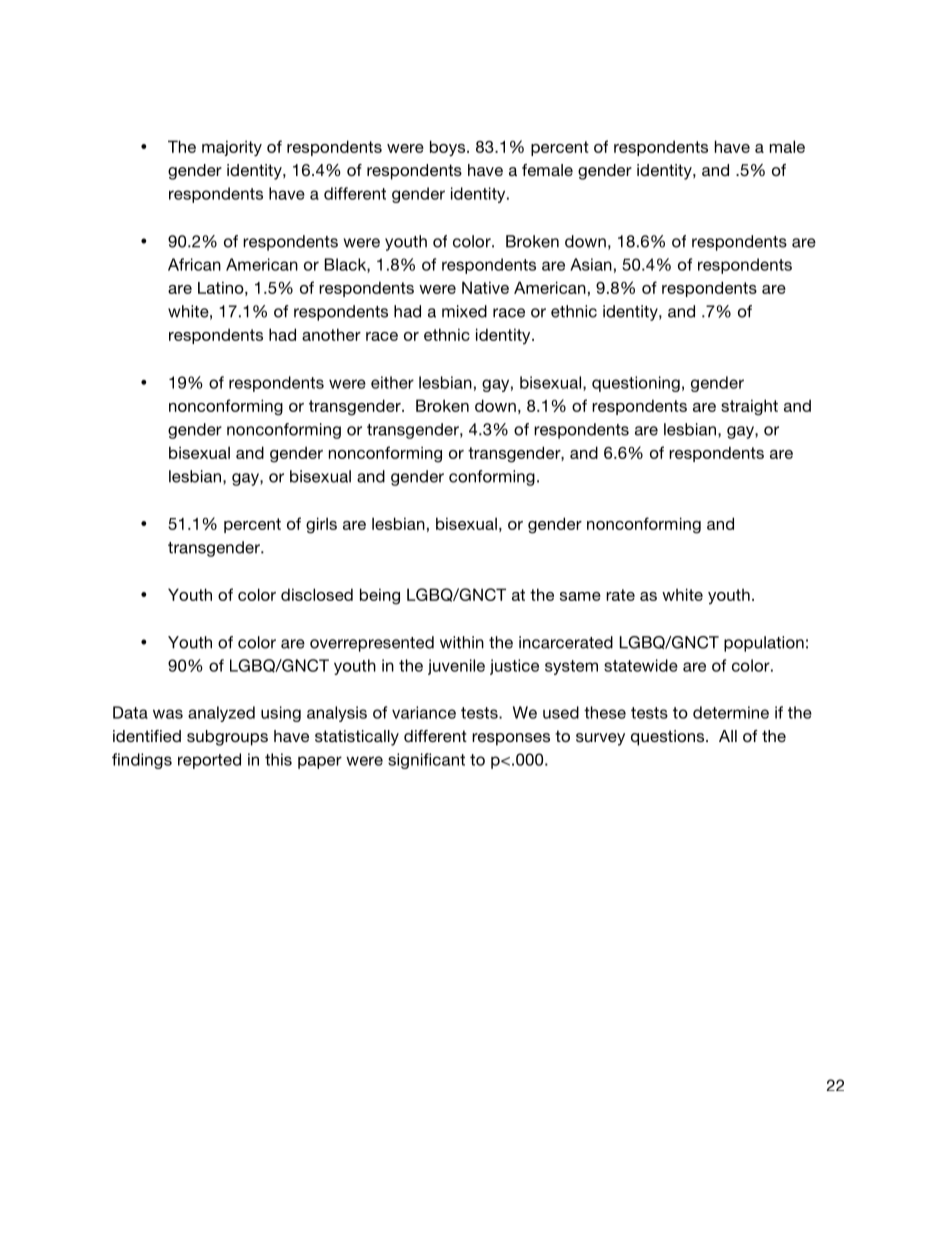 Image resolution: width=952 pixels, height=1233 pixels. What do you see at coordinates (232, 148) in the image?
I see `majority` at bounding box center [232, 148].
